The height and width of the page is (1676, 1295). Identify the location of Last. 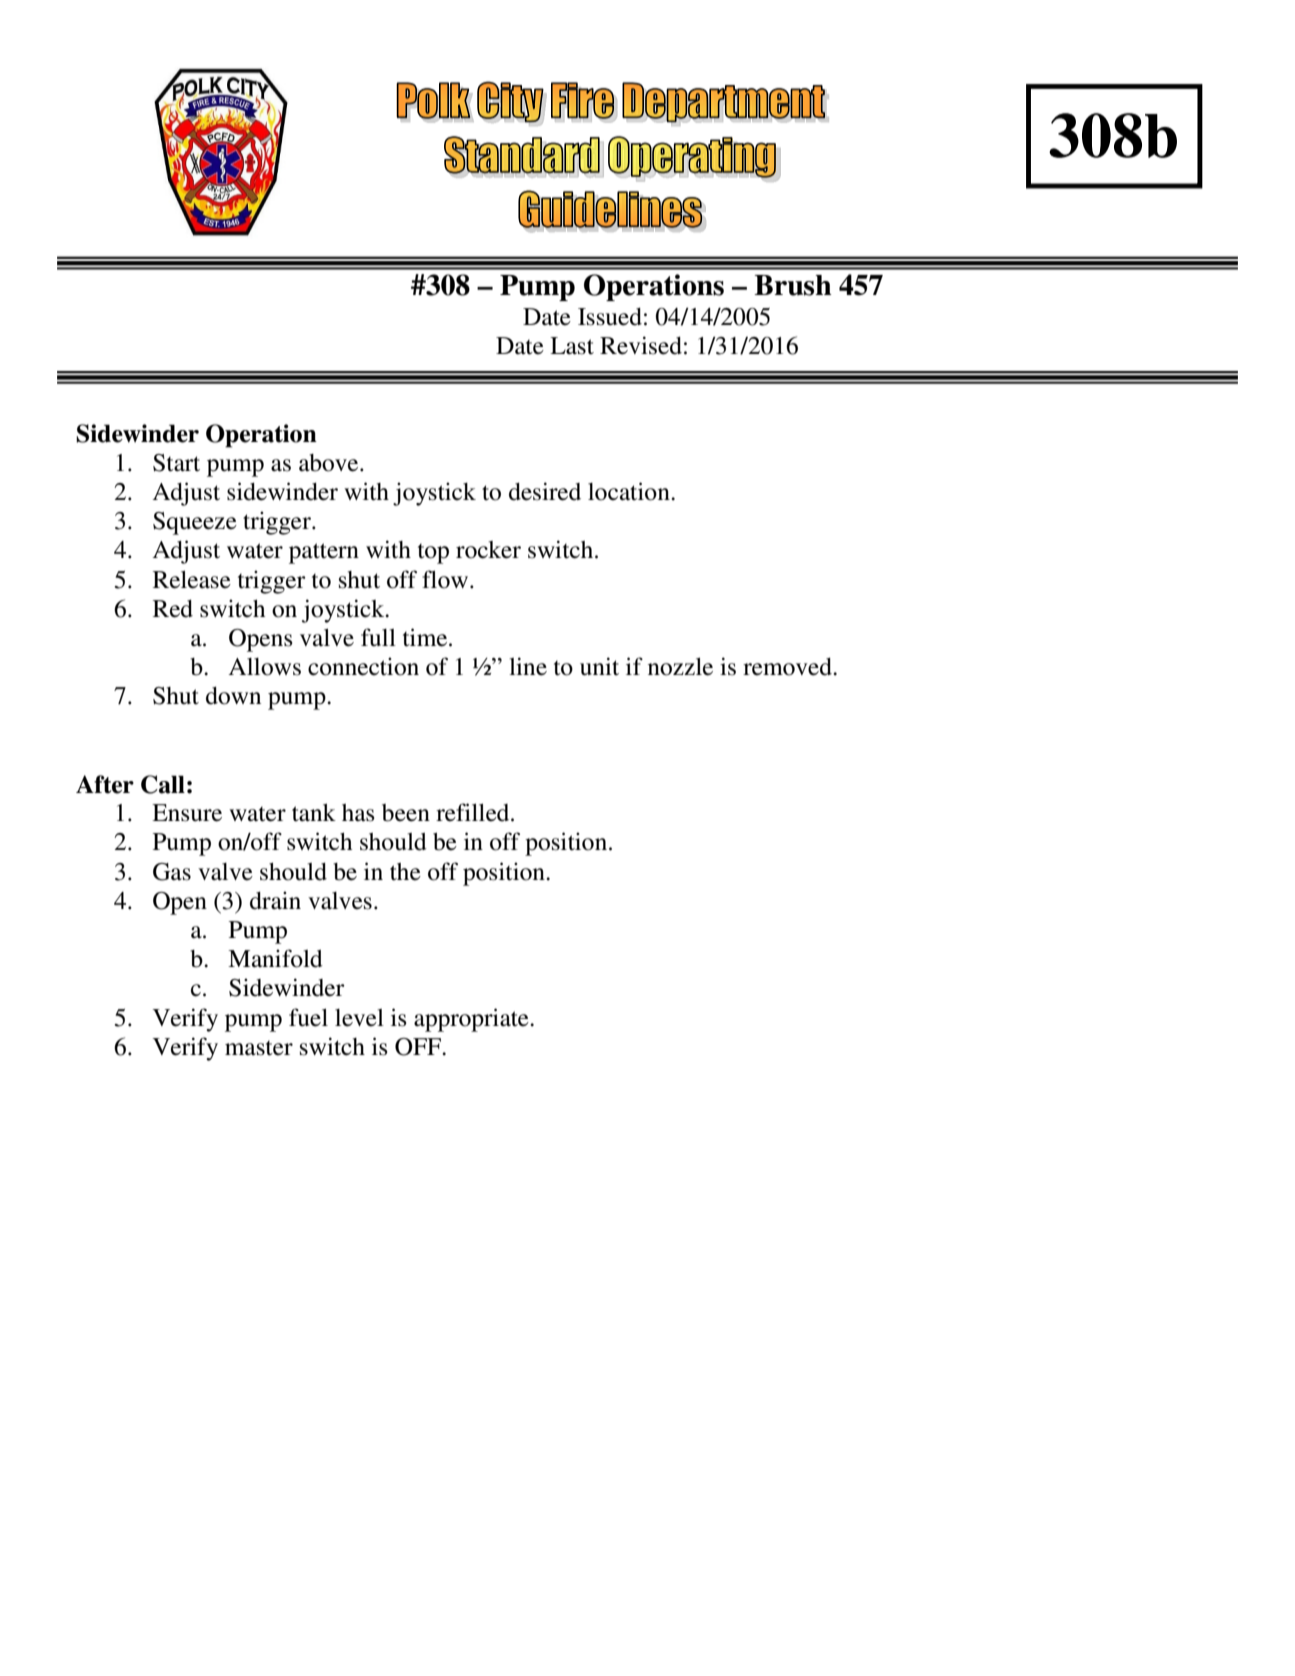
(572, 346).
